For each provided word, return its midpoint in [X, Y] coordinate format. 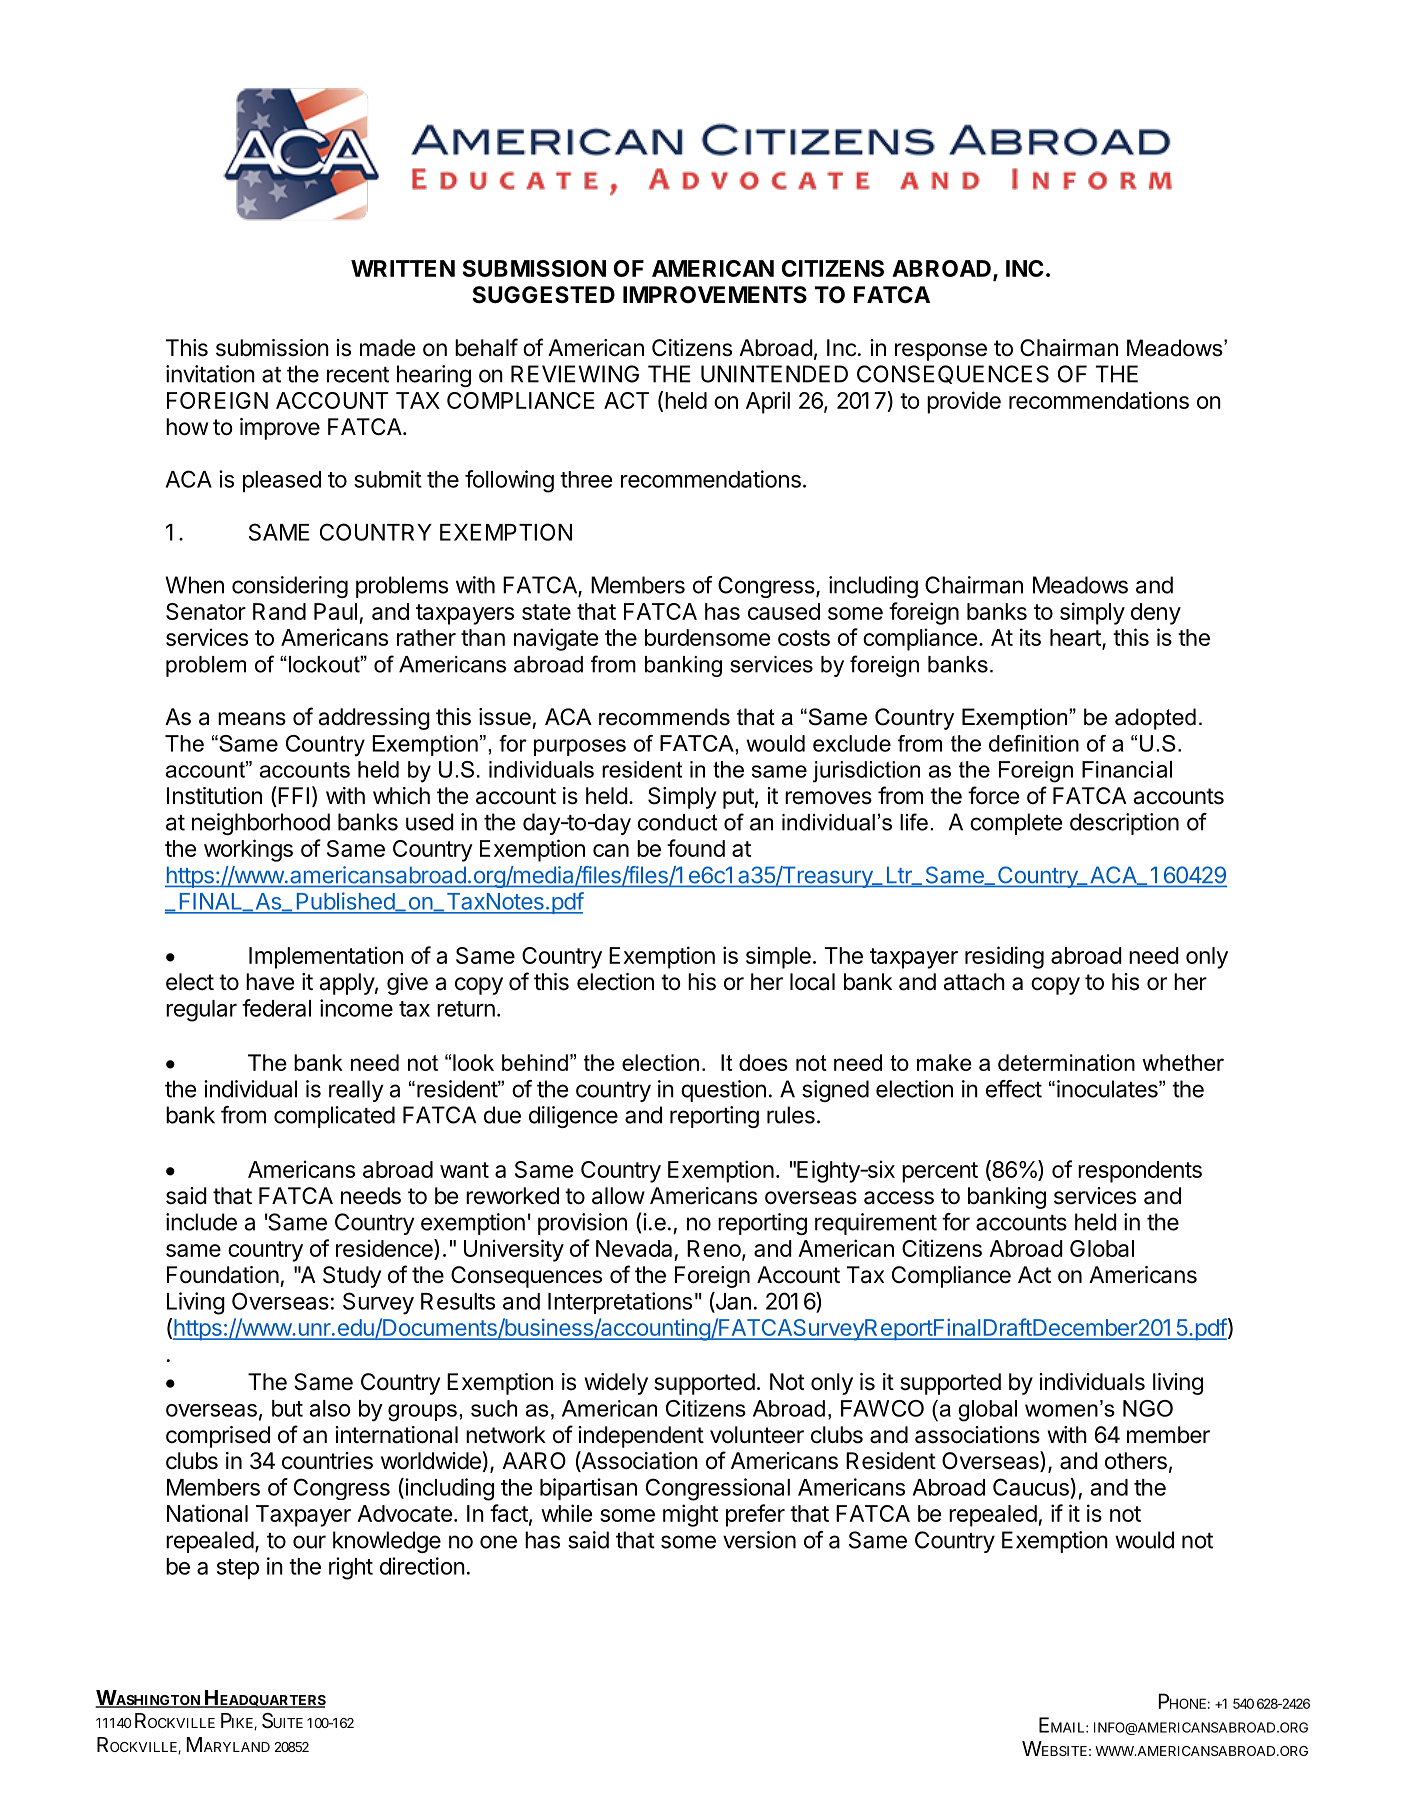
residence [385, 1248]
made [387, 348]
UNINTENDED [774, 374]
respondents [1140, 1172]
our [309, 1542]
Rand [279, 611]
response [941, 352]
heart [1076, 639]
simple [778, 957]
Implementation [326, 957]
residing [1004, 957]
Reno [714, 1248]
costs [804, 638]
